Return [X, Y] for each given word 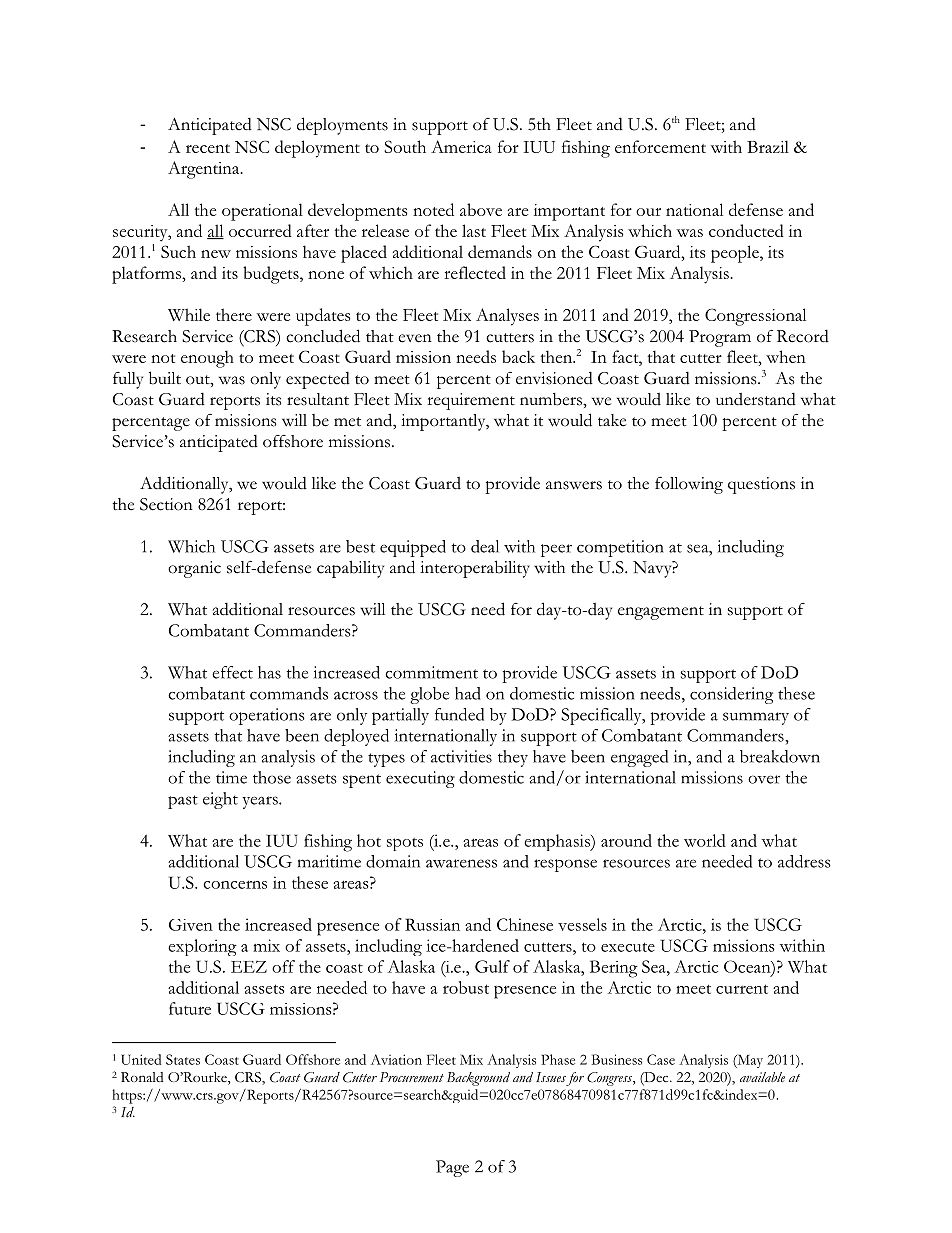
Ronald [142, 1077]
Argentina [205, 170]
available [762, 1077]
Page [452, 1168]
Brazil [768, 146]
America [461, 146]
